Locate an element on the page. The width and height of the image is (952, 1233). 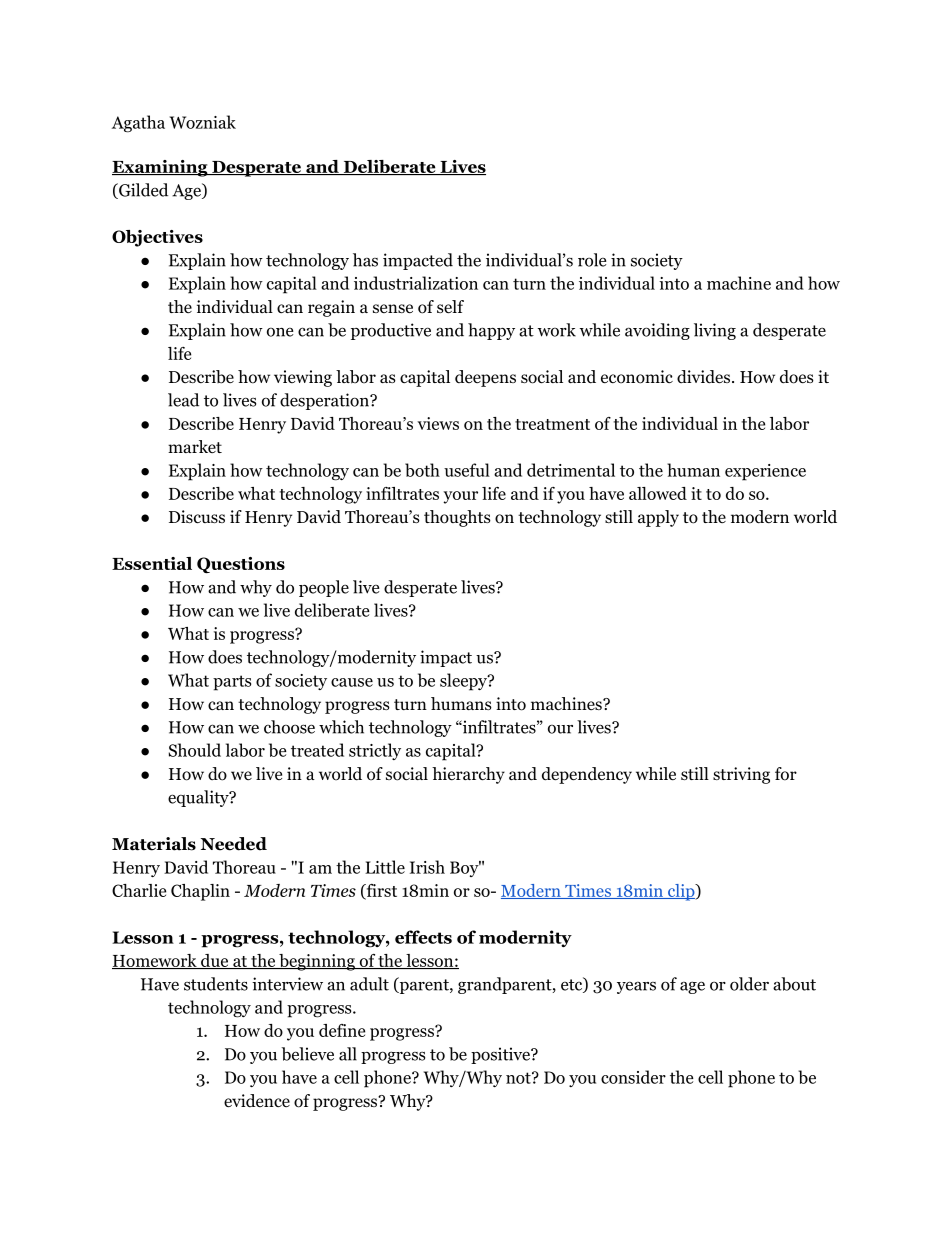
Questions is located at coordinates (241, 565).
